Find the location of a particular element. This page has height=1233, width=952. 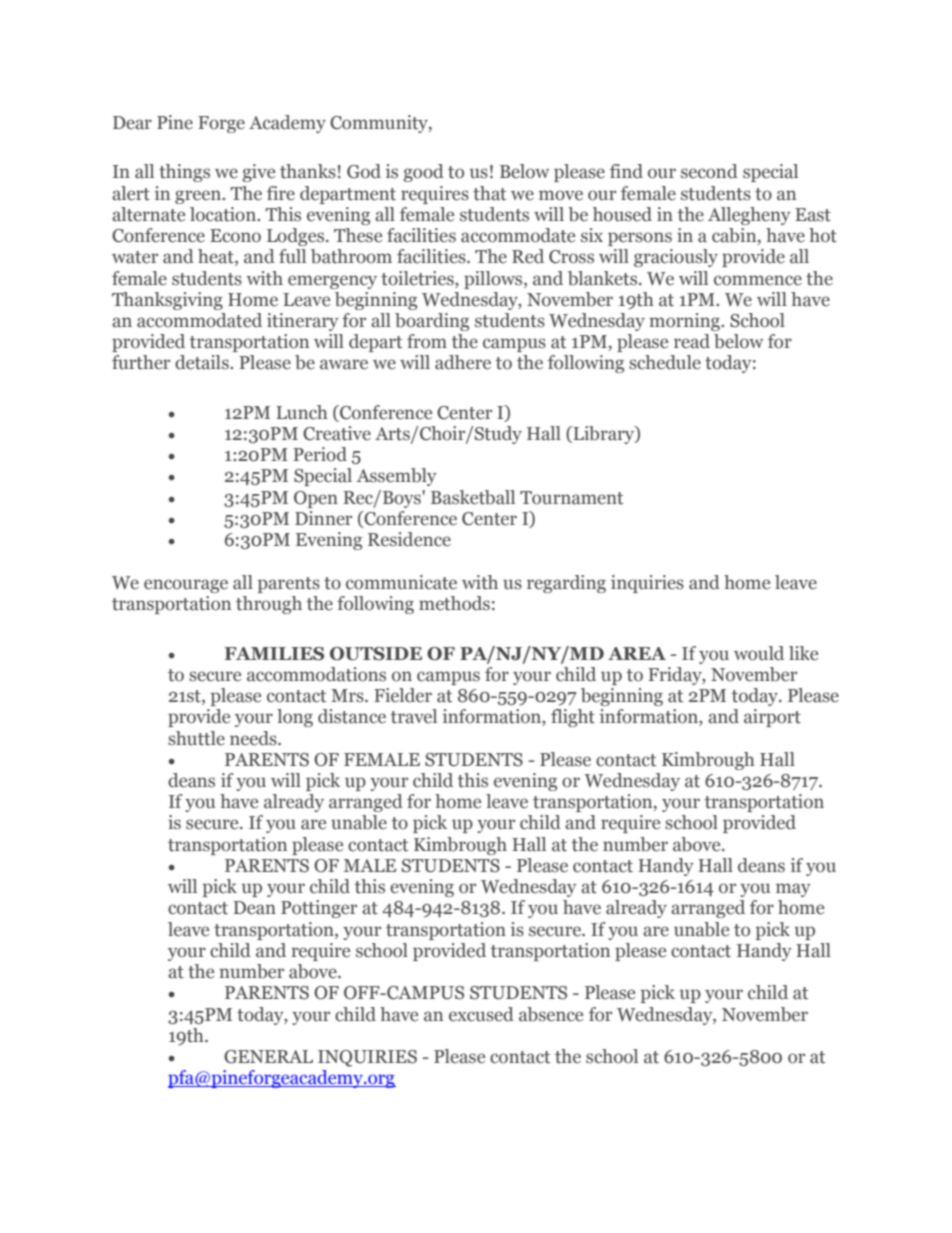

encourage is located at coordinates (186, 586).
